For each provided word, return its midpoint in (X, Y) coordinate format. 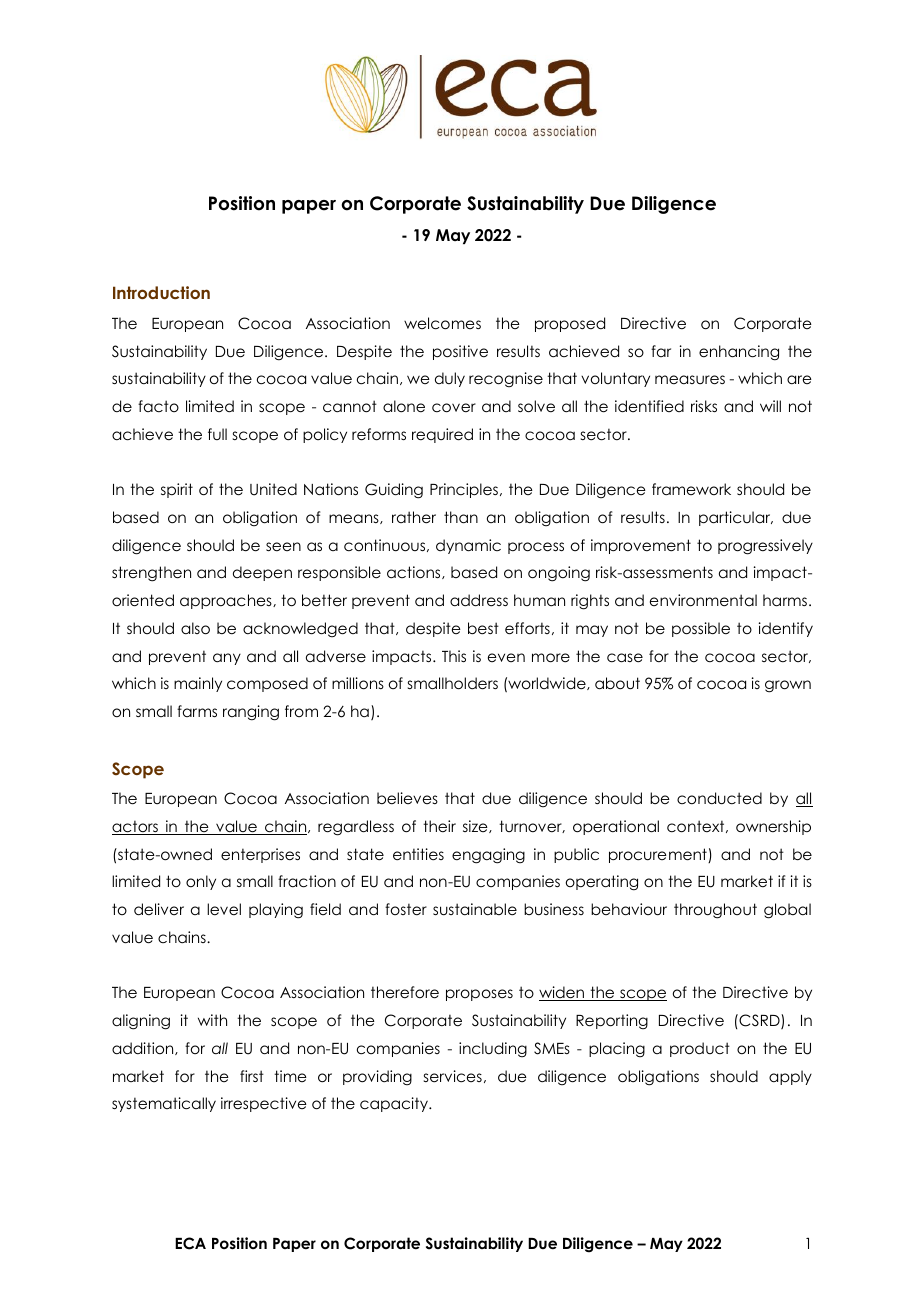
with (212, 1020)
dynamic (468, 546)
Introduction (161, 292)
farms (197, 711)
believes (407, 798)
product (700, 1049)
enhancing (739, 353)
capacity (395, 1104)
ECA (190, 1243)
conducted (719, 798)
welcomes (442, 323)
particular (736, 518)
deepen (262, 573)
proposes (479, 995)
